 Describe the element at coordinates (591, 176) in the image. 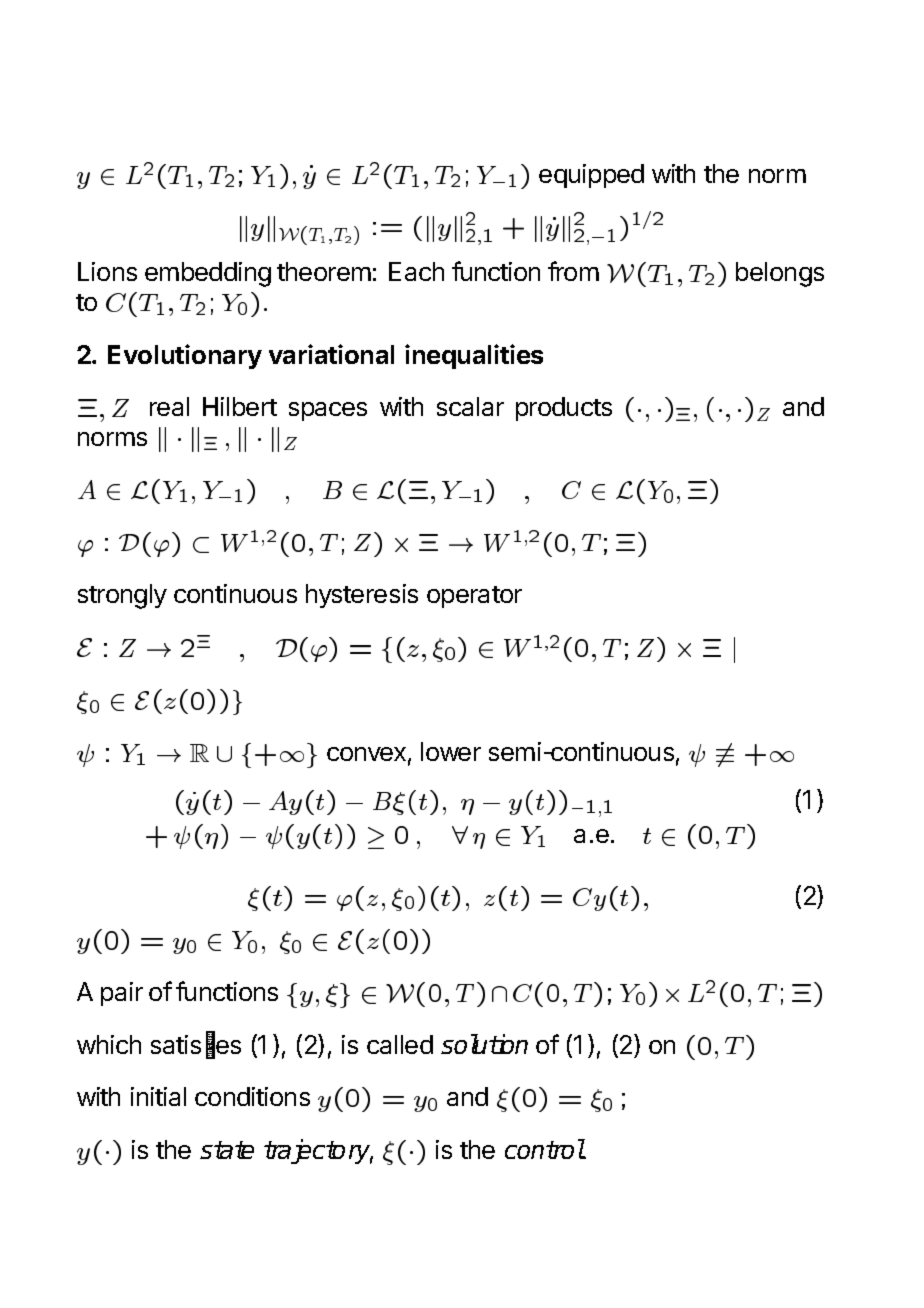

I see `equipped` at that location.
